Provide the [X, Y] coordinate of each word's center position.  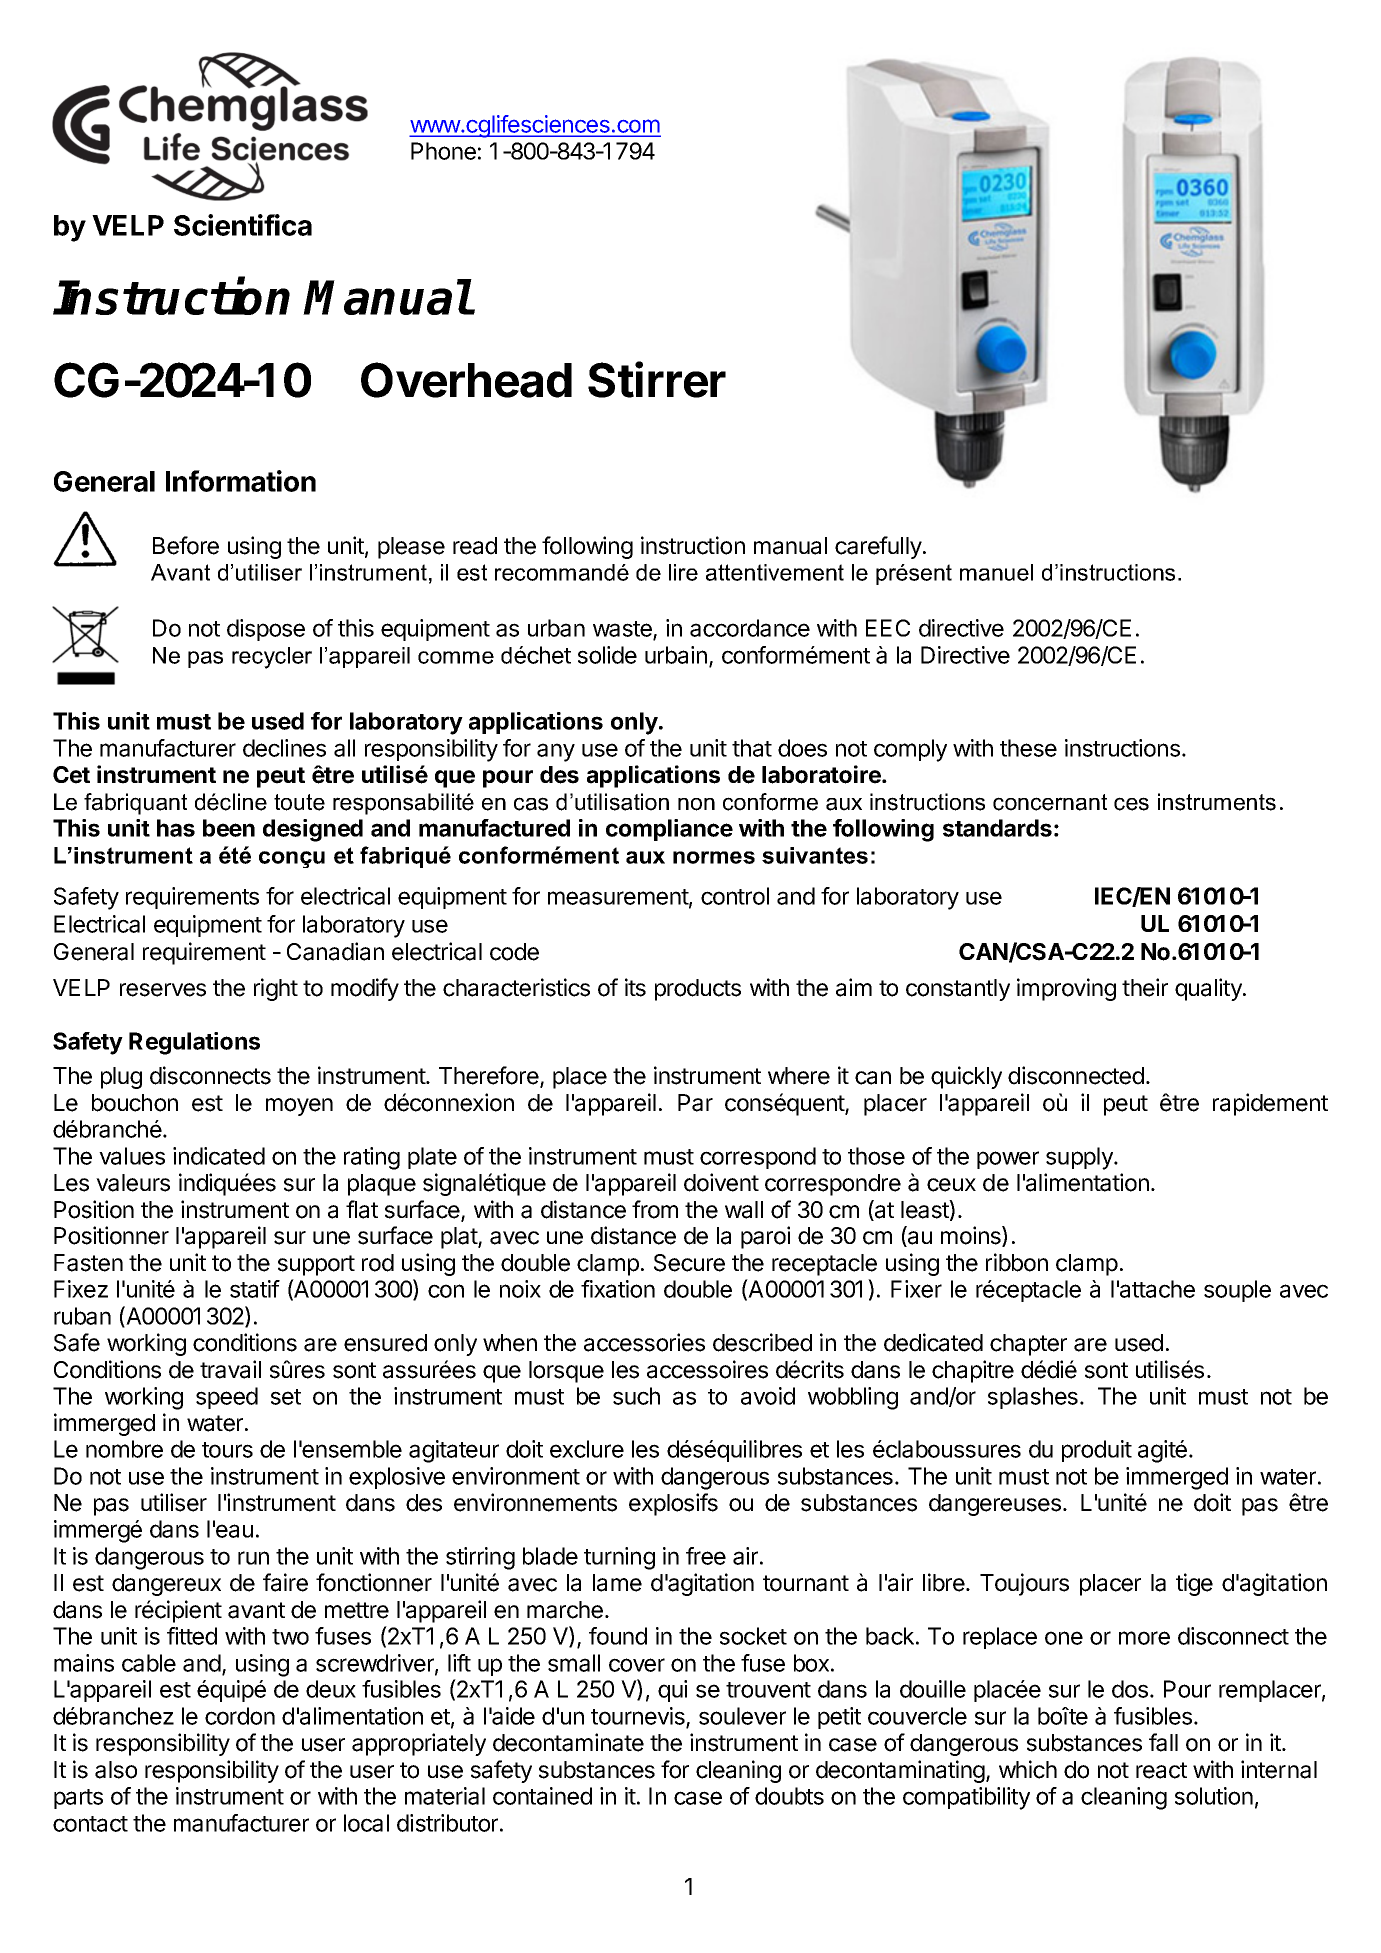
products [698, 990]
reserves [163, 990]
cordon [240, 1716]
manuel [996, 572]
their [1145, 987]
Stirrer [657, 379]
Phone [443, 151]
